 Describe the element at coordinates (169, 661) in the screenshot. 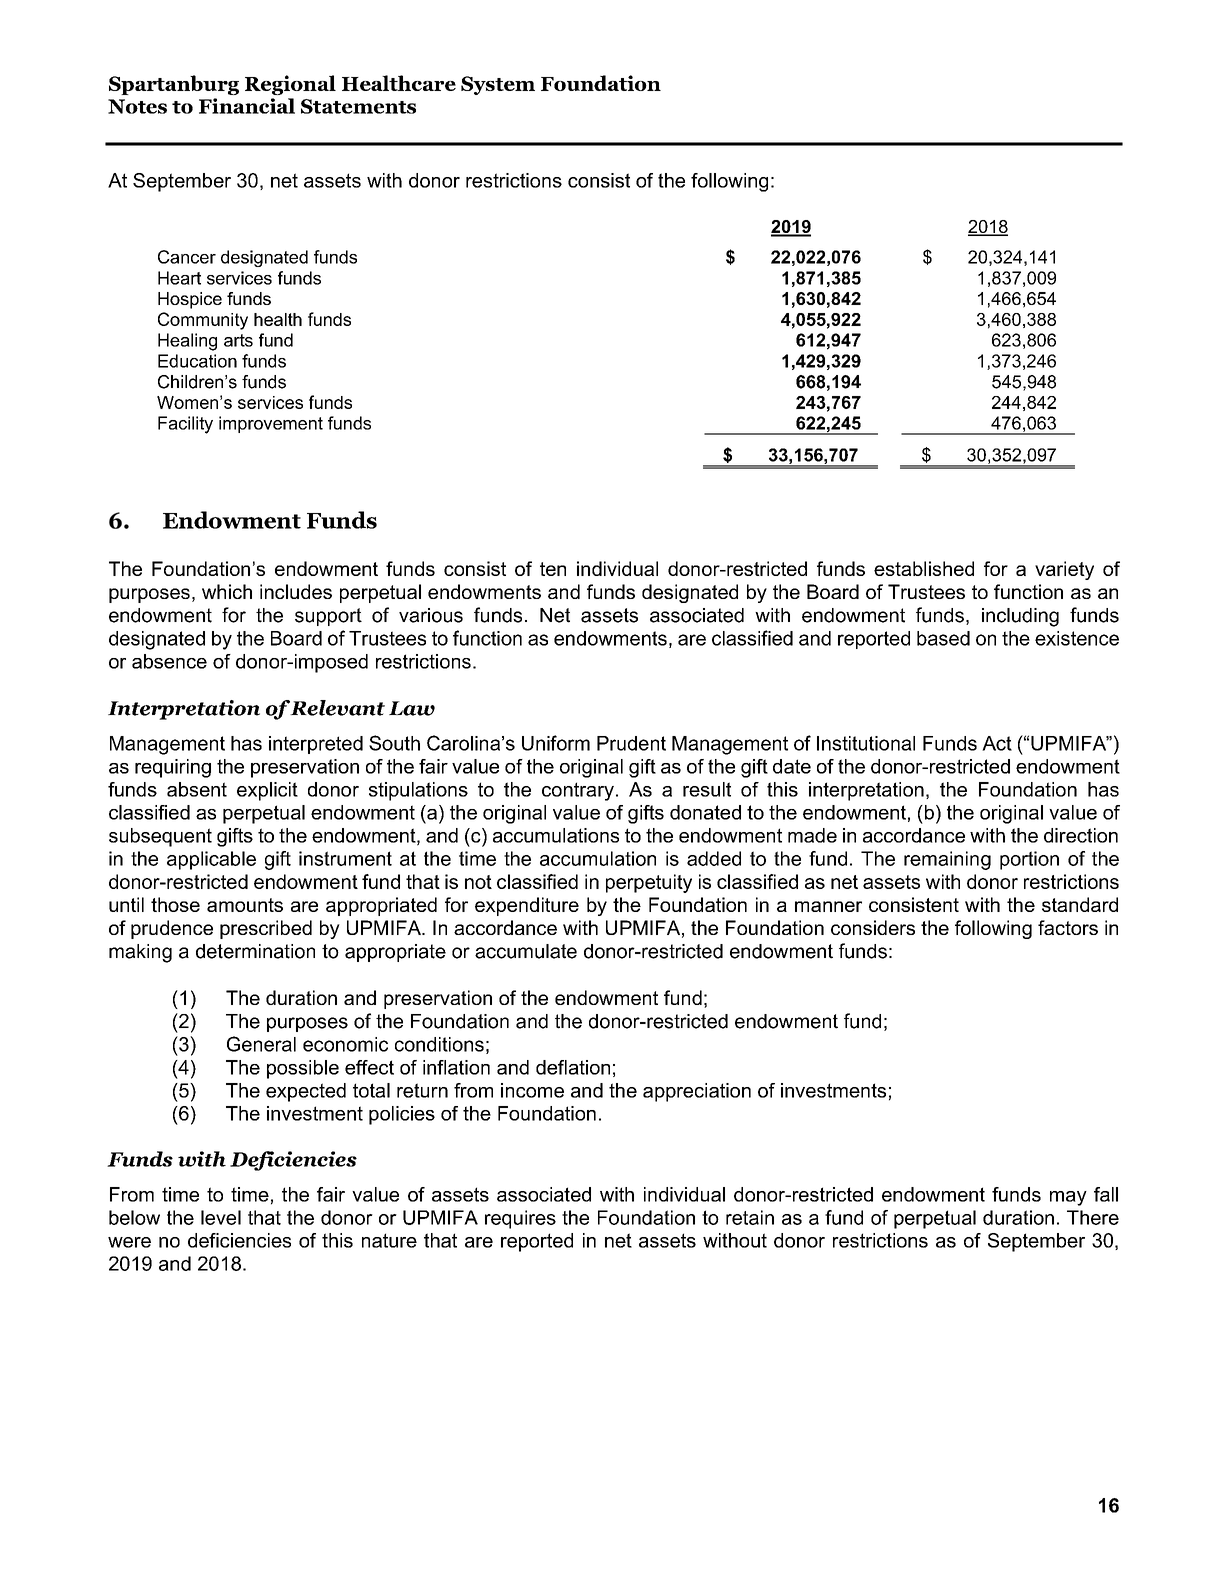

I see `absence` at that location.
